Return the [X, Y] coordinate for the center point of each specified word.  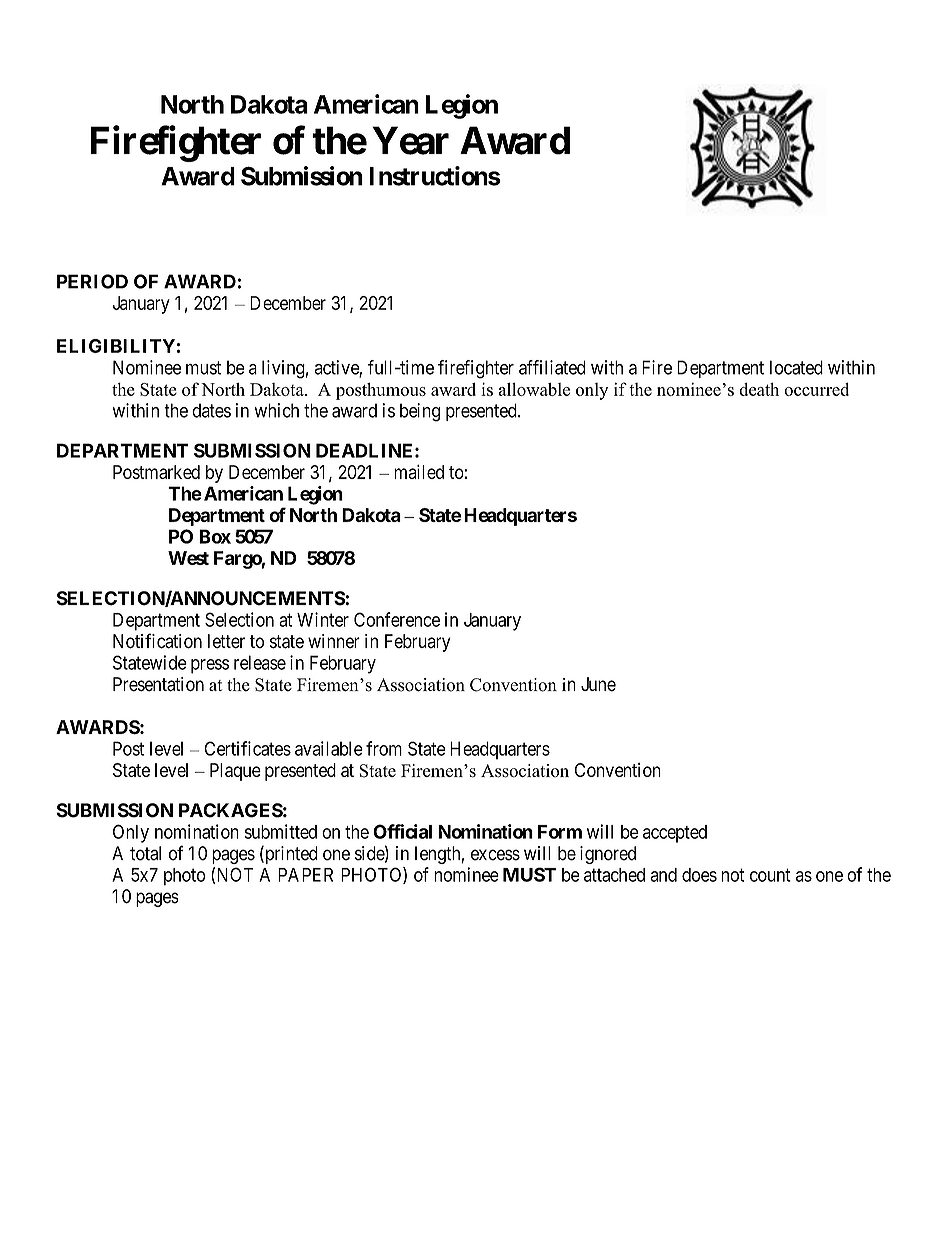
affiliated [552, 367]
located [796, 367]
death [759, 389]
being [420, 412]
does [699, 875]
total [145, 853]
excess [495, 855]
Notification [157, 641]
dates [211, 410]
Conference [397, 619]
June [598, 684]
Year [411, 140]
